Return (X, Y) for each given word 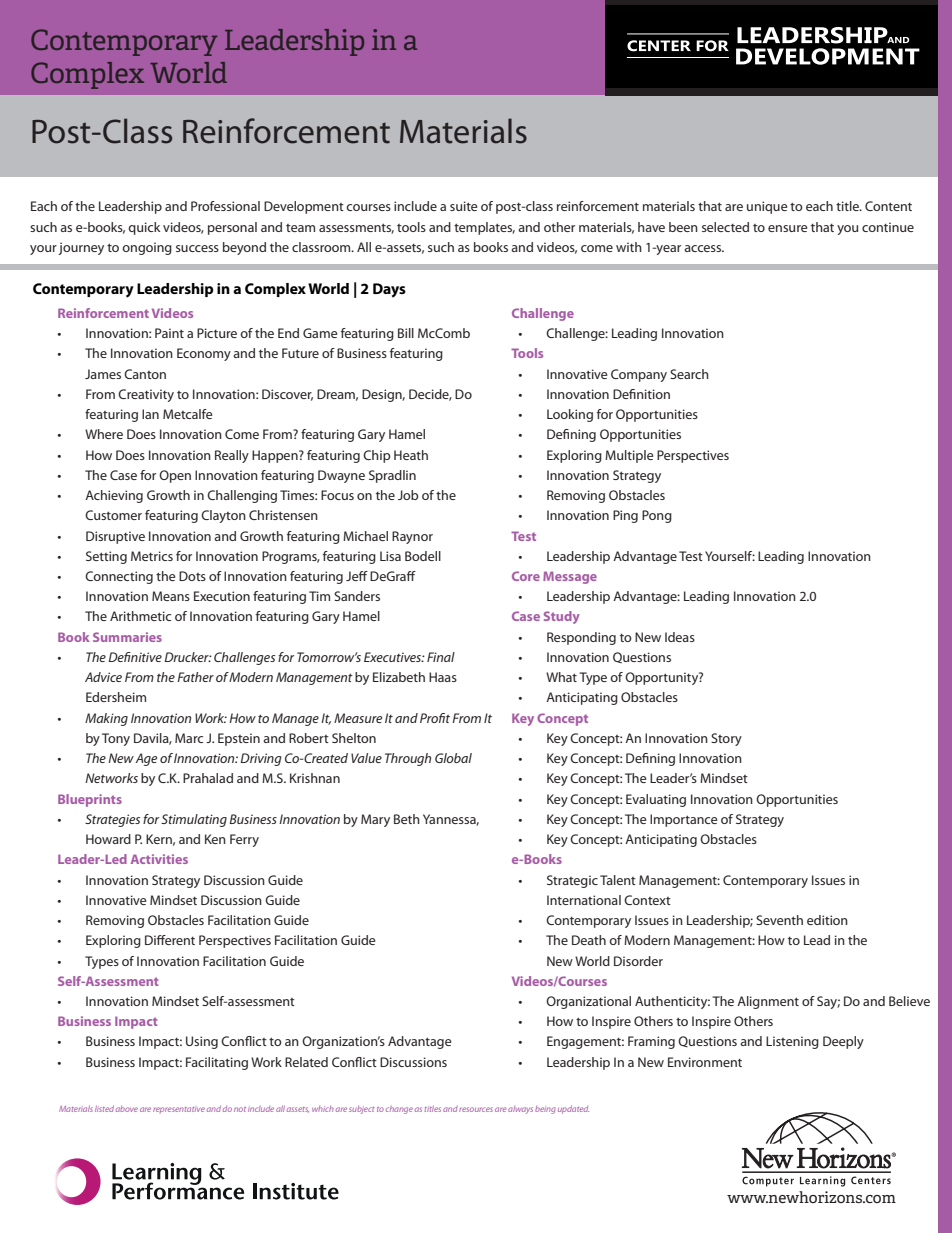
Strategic (572, 881)
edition (827, 920)
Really (232, 456)
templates (484, 228)
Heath (411, 455)
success (197, 248)
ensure (788, 228)
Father (195, 677)
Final (441, 657)
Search (689, 374)
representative (179, 1110)
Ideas (680, 637)
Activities (159, 859)
